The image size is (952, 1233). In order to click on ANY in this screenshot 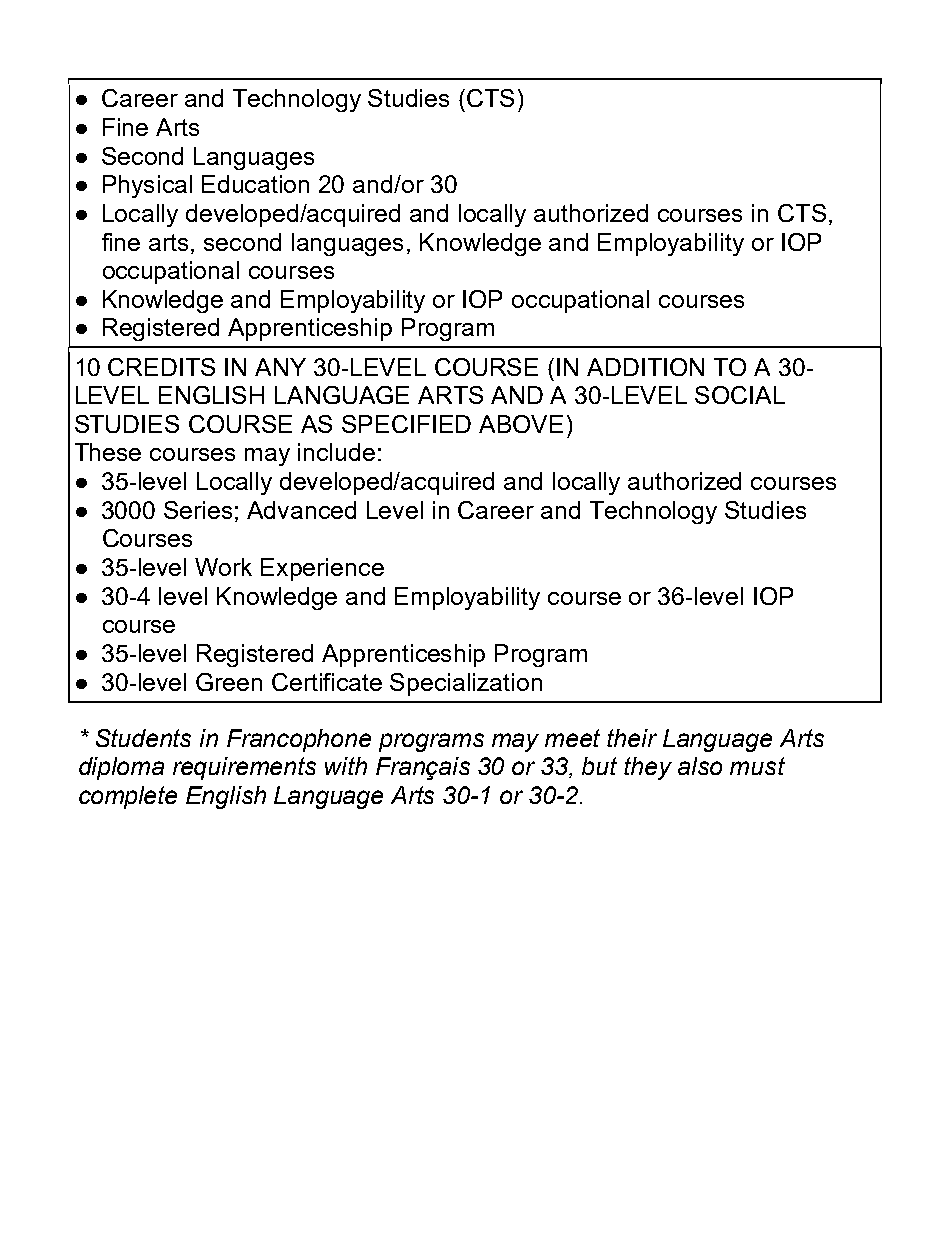, I will do `click(280, 367)`.
